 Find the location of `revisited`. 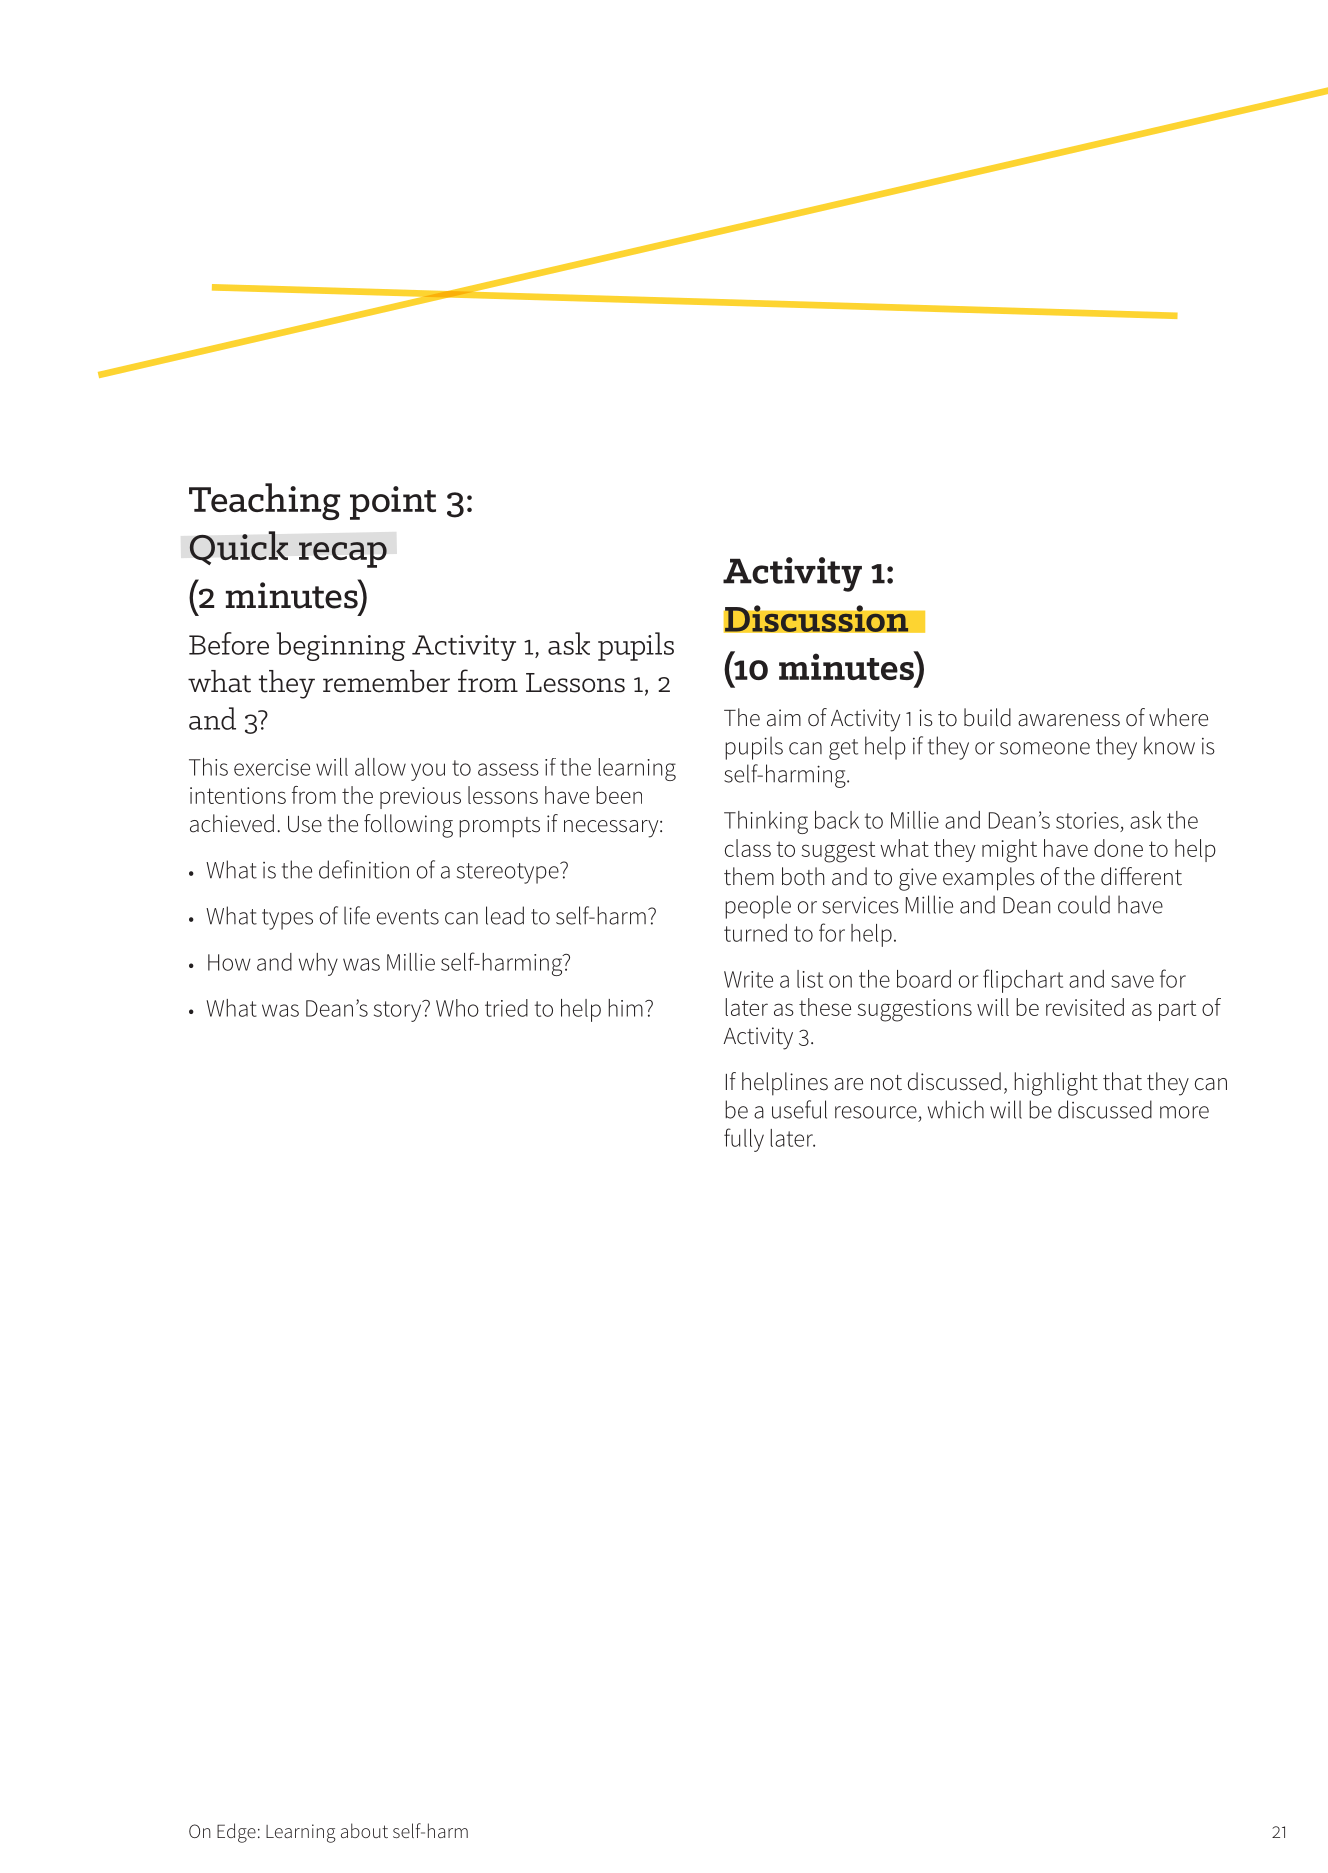

revisited is located at coordinates (1085, 1007).
